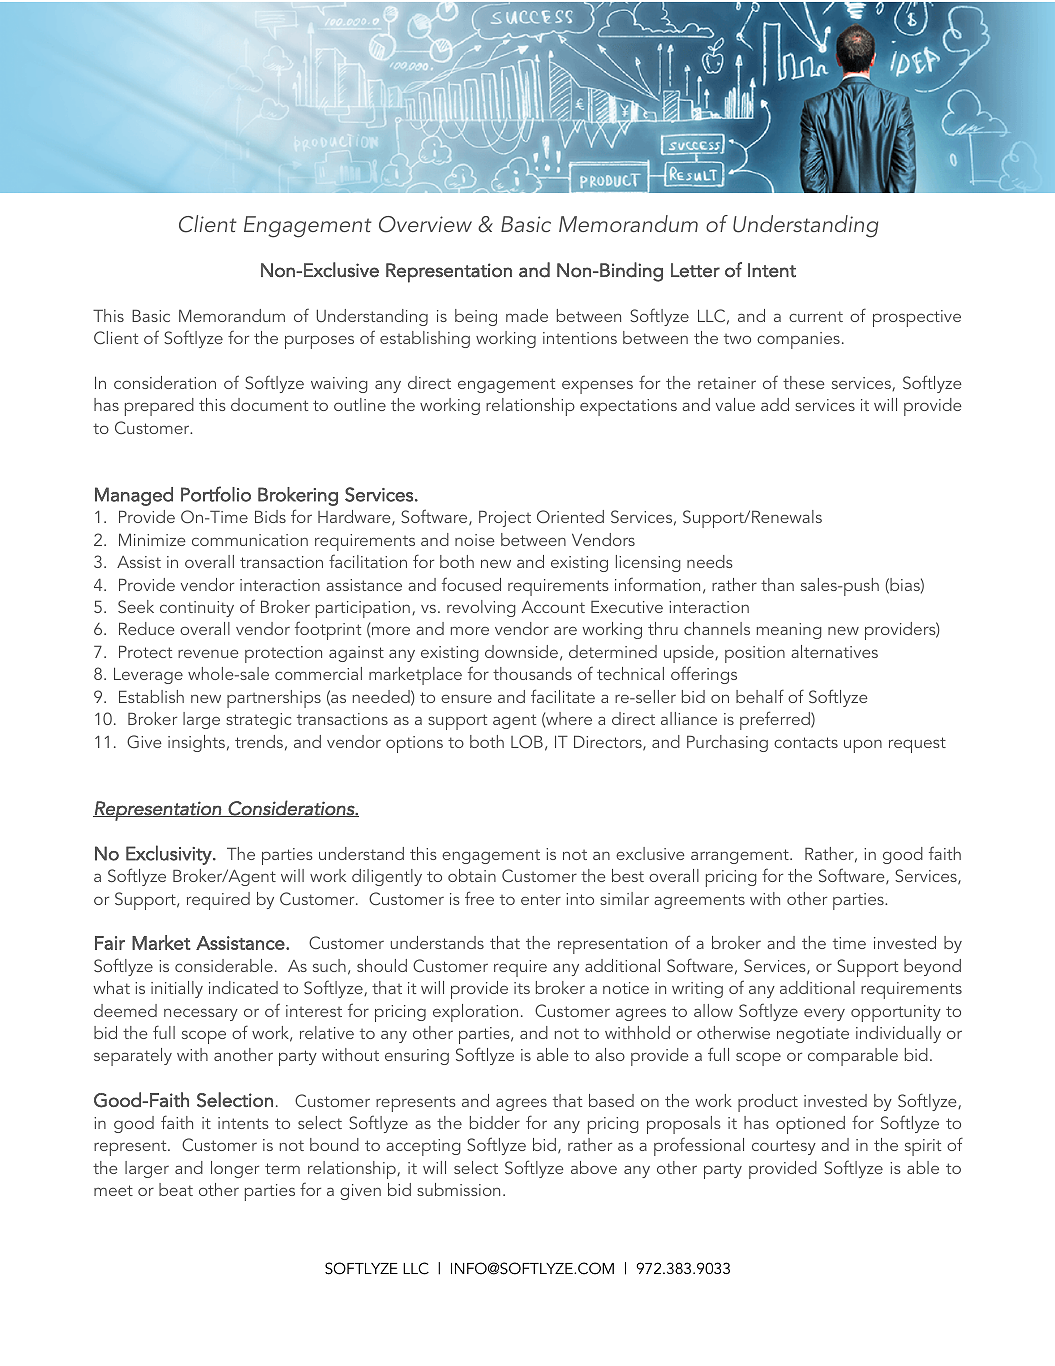  Describe the element at coordinates (250, 540) in the screenshot. I see `communication` at that location.
